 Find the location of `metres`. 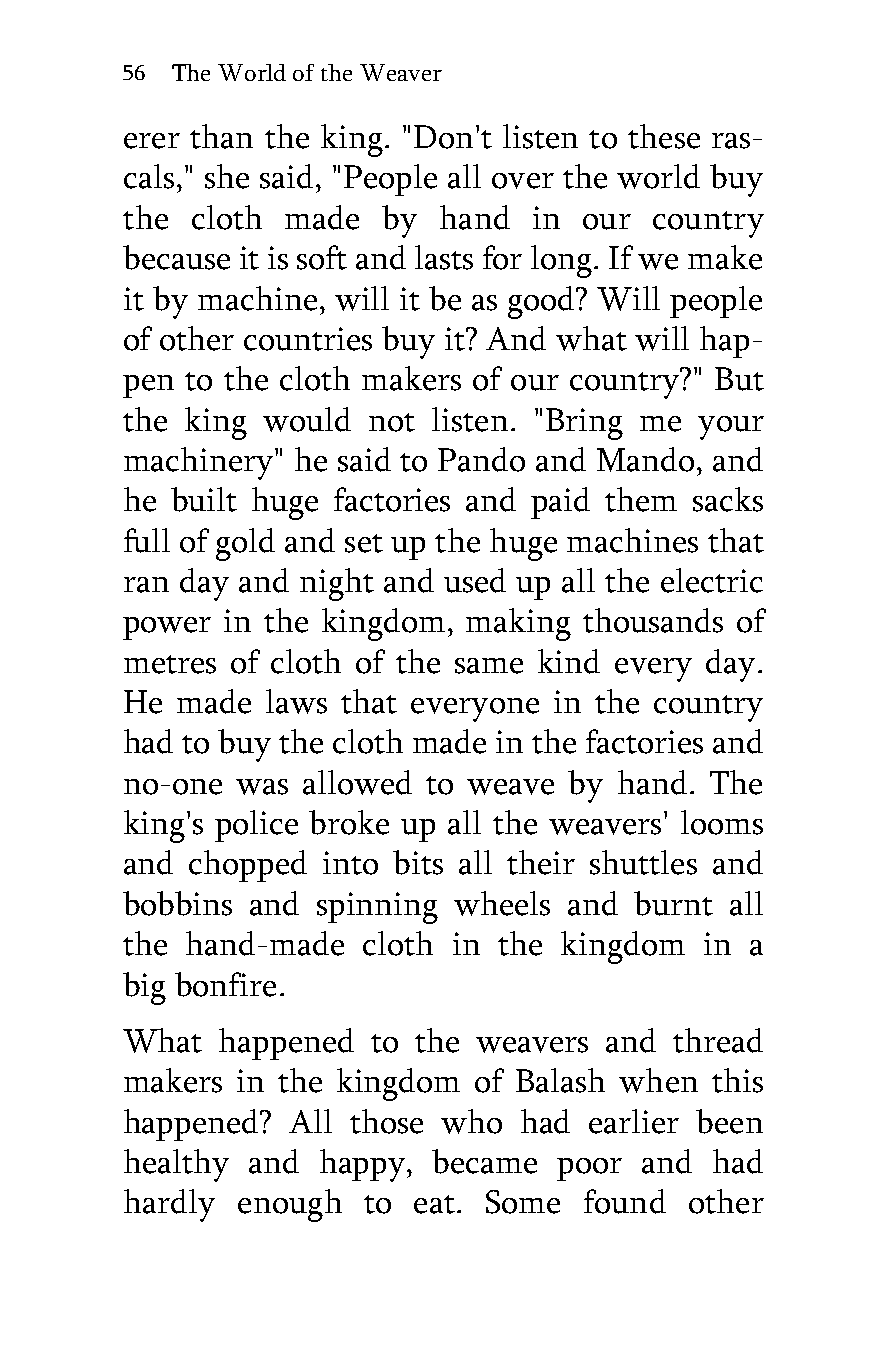

metres is located at coordinates (170, 664).
